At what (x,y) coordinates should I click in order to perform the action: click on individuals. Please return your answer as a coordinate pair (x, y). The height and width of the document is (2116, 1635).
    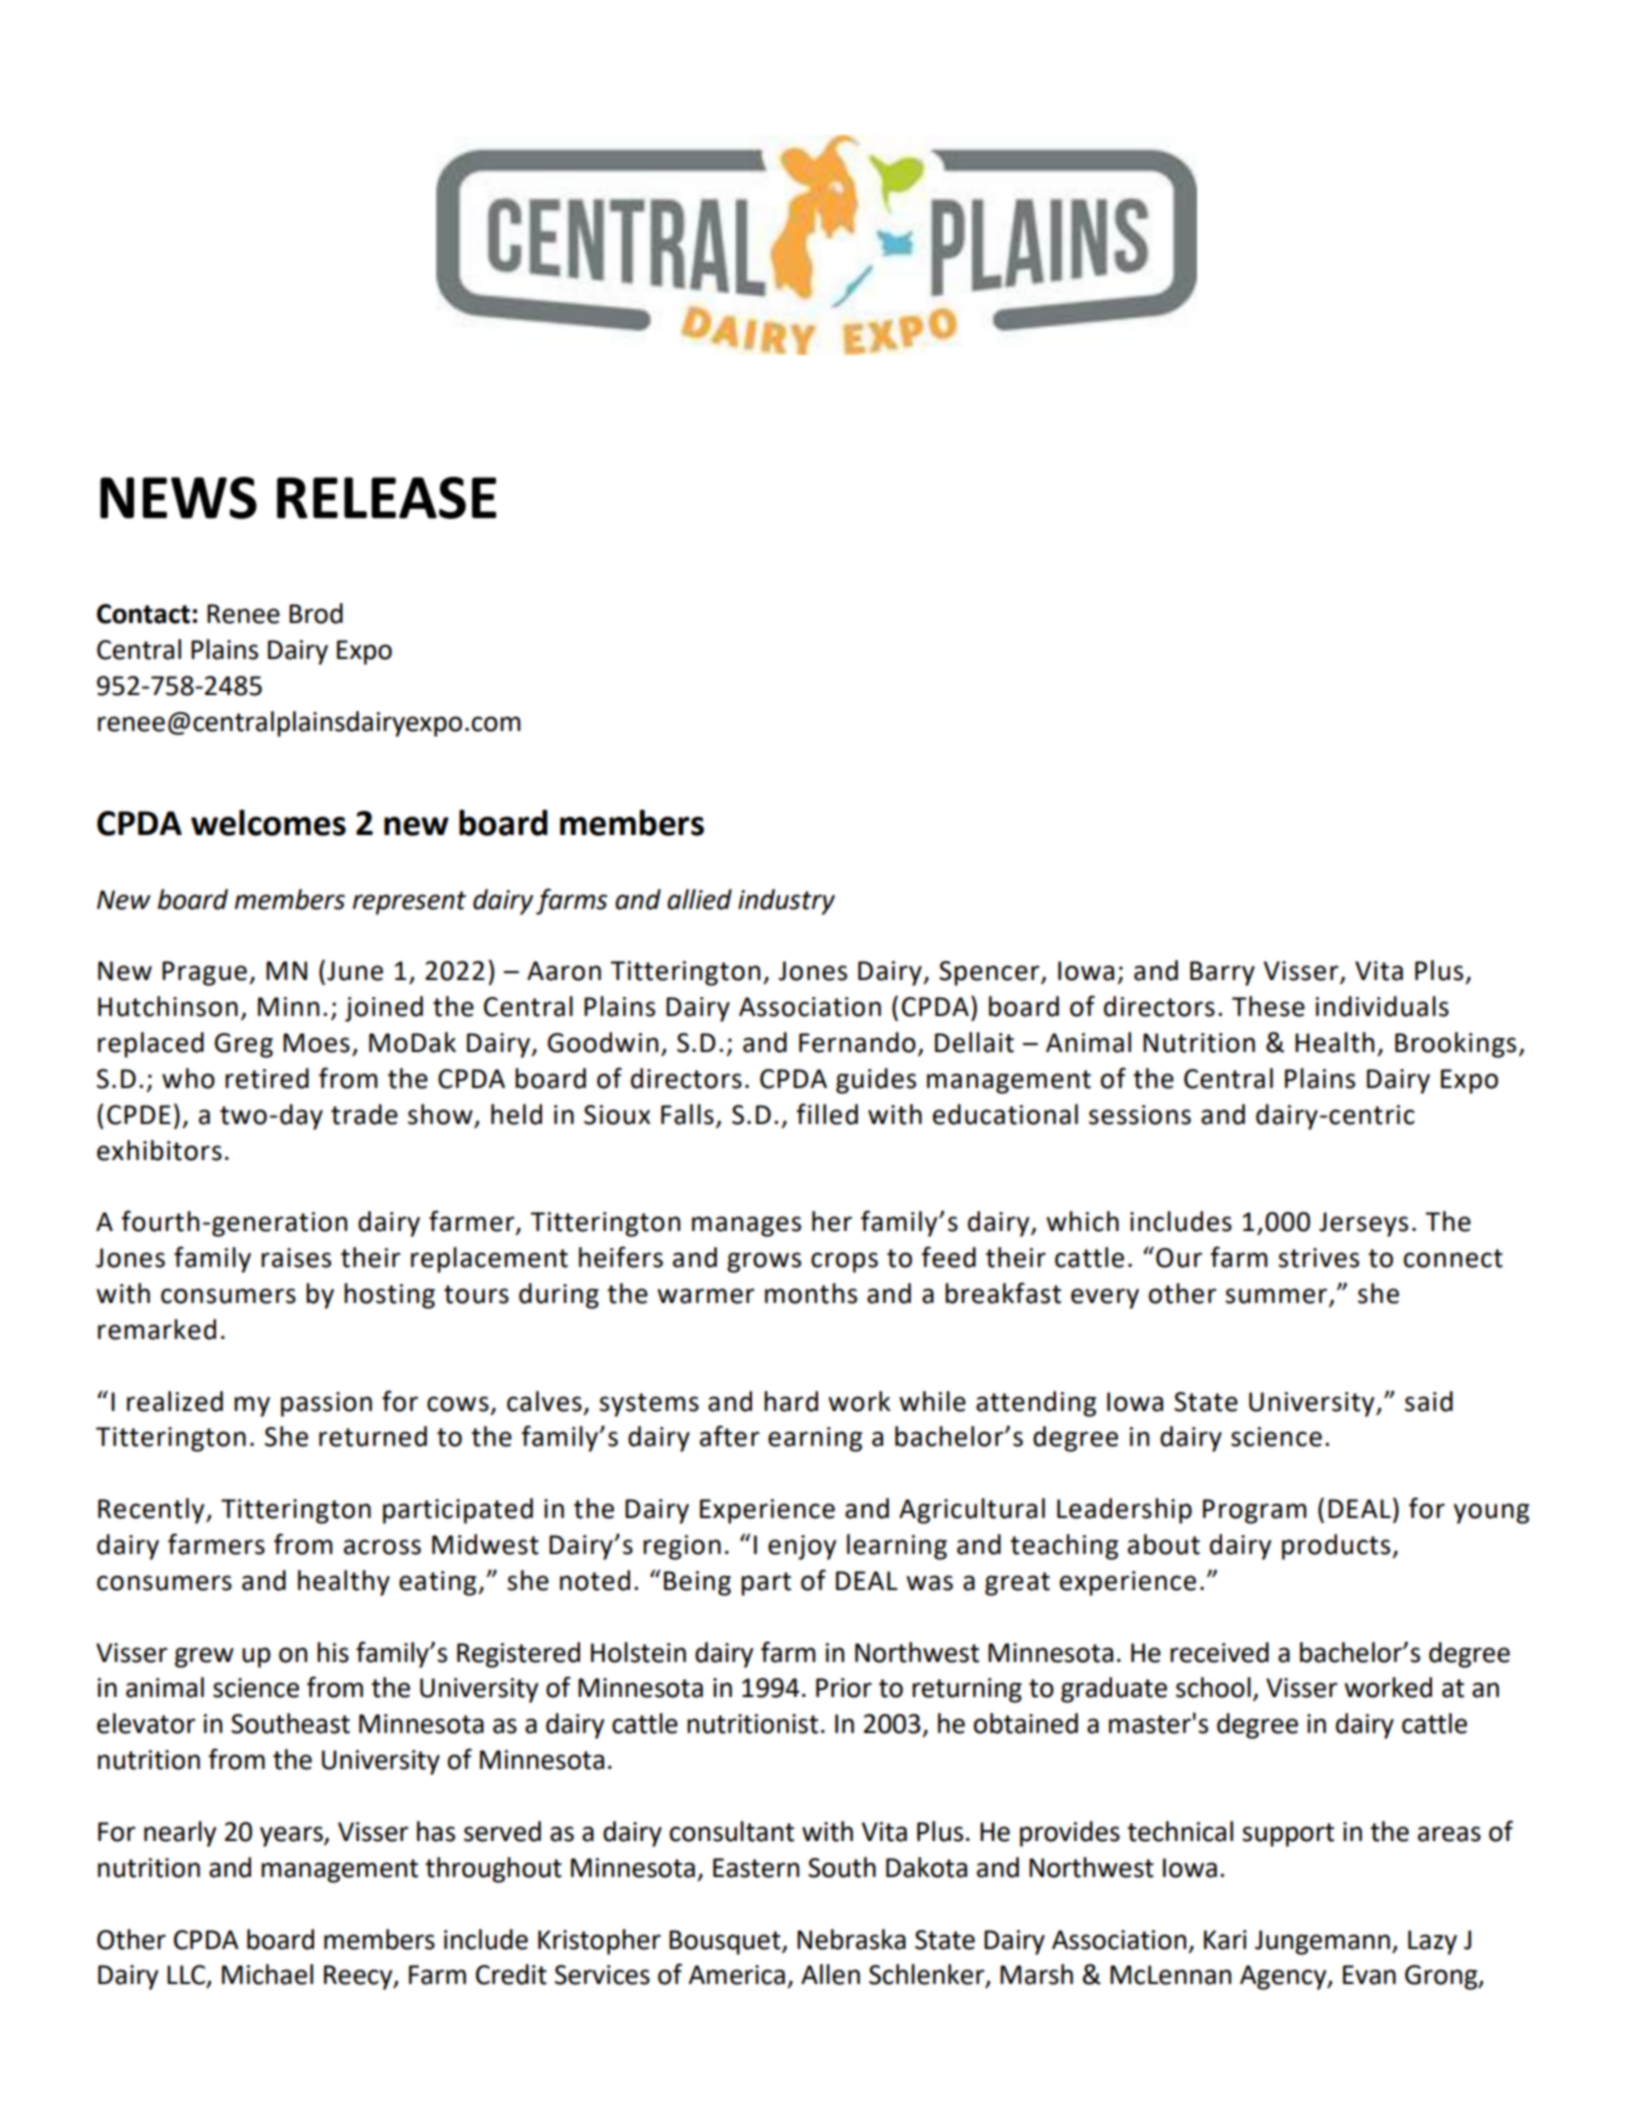
    Looking at the image, I should click on (1382, 1006).
